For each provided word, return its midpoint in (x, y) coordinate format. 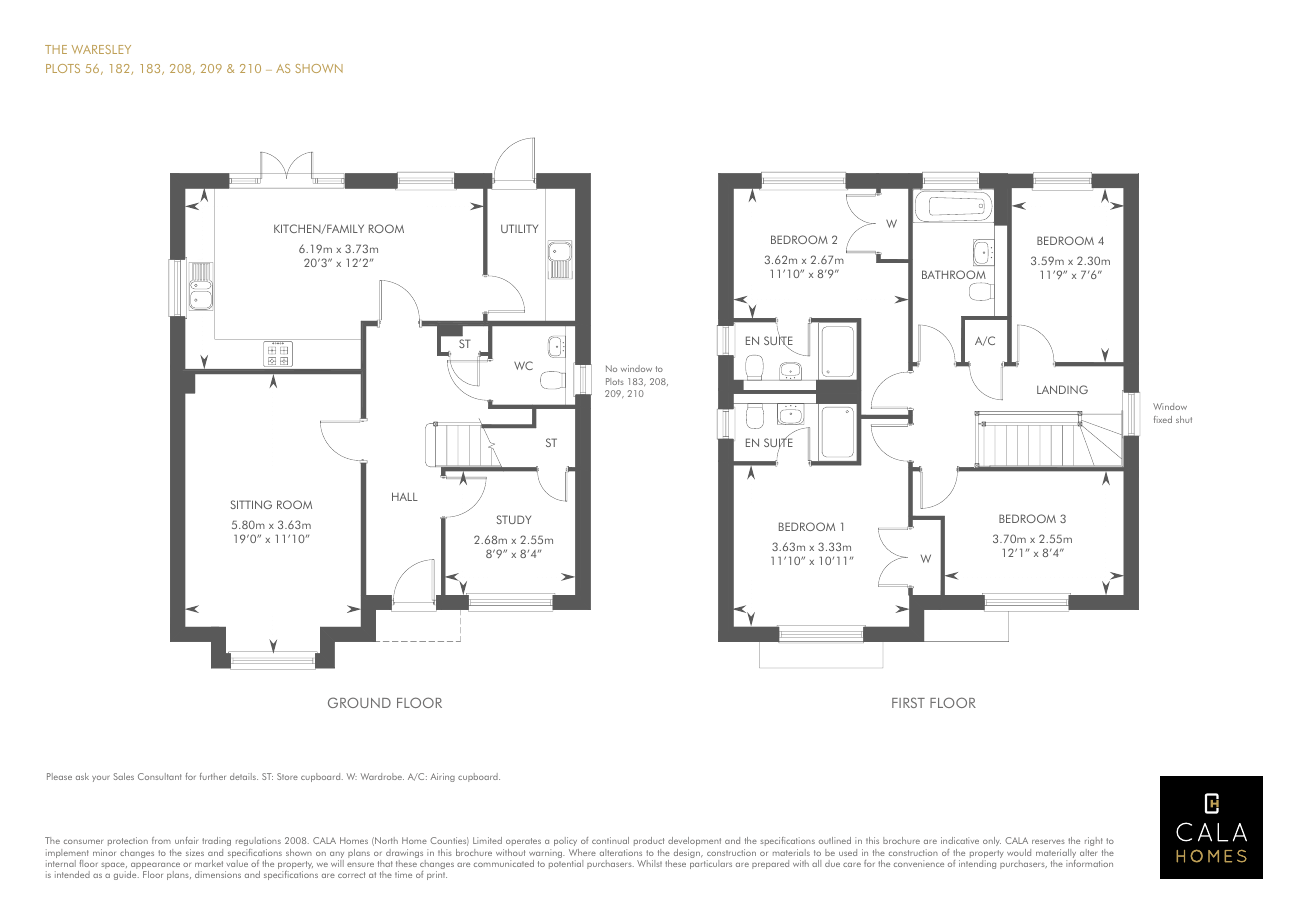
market (209, 863)
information (1089, 863)
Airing (442, 777)
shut (1184, 419)
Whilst (649, 863)
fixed (1163, 419)
